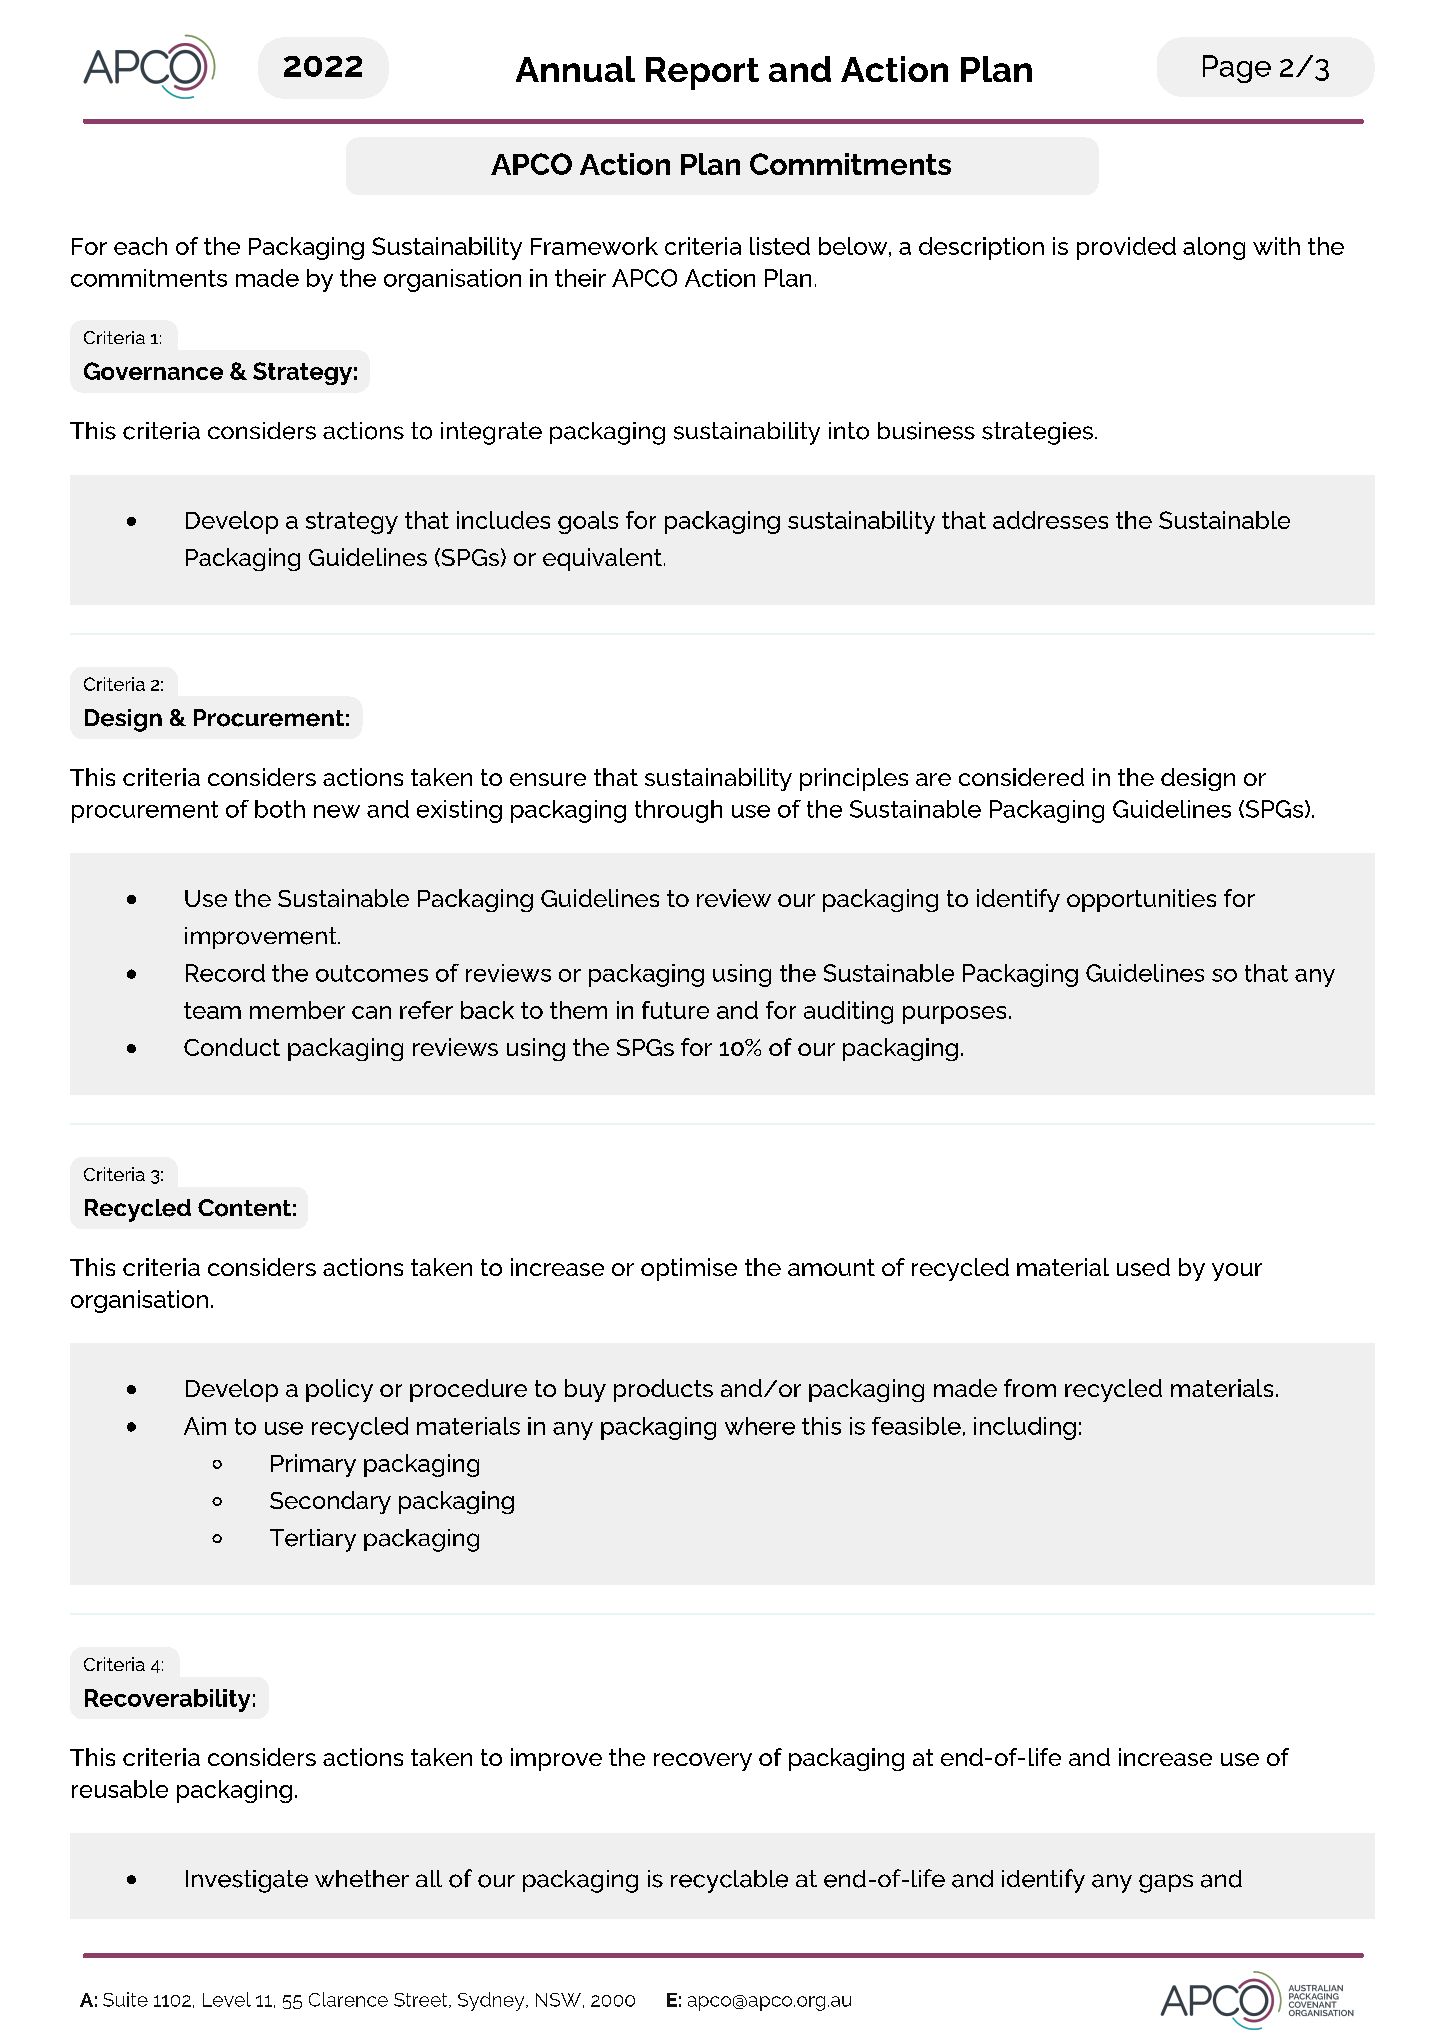 The image size is (1444, 2043). I want to click on Page, so click(1237, 69).
